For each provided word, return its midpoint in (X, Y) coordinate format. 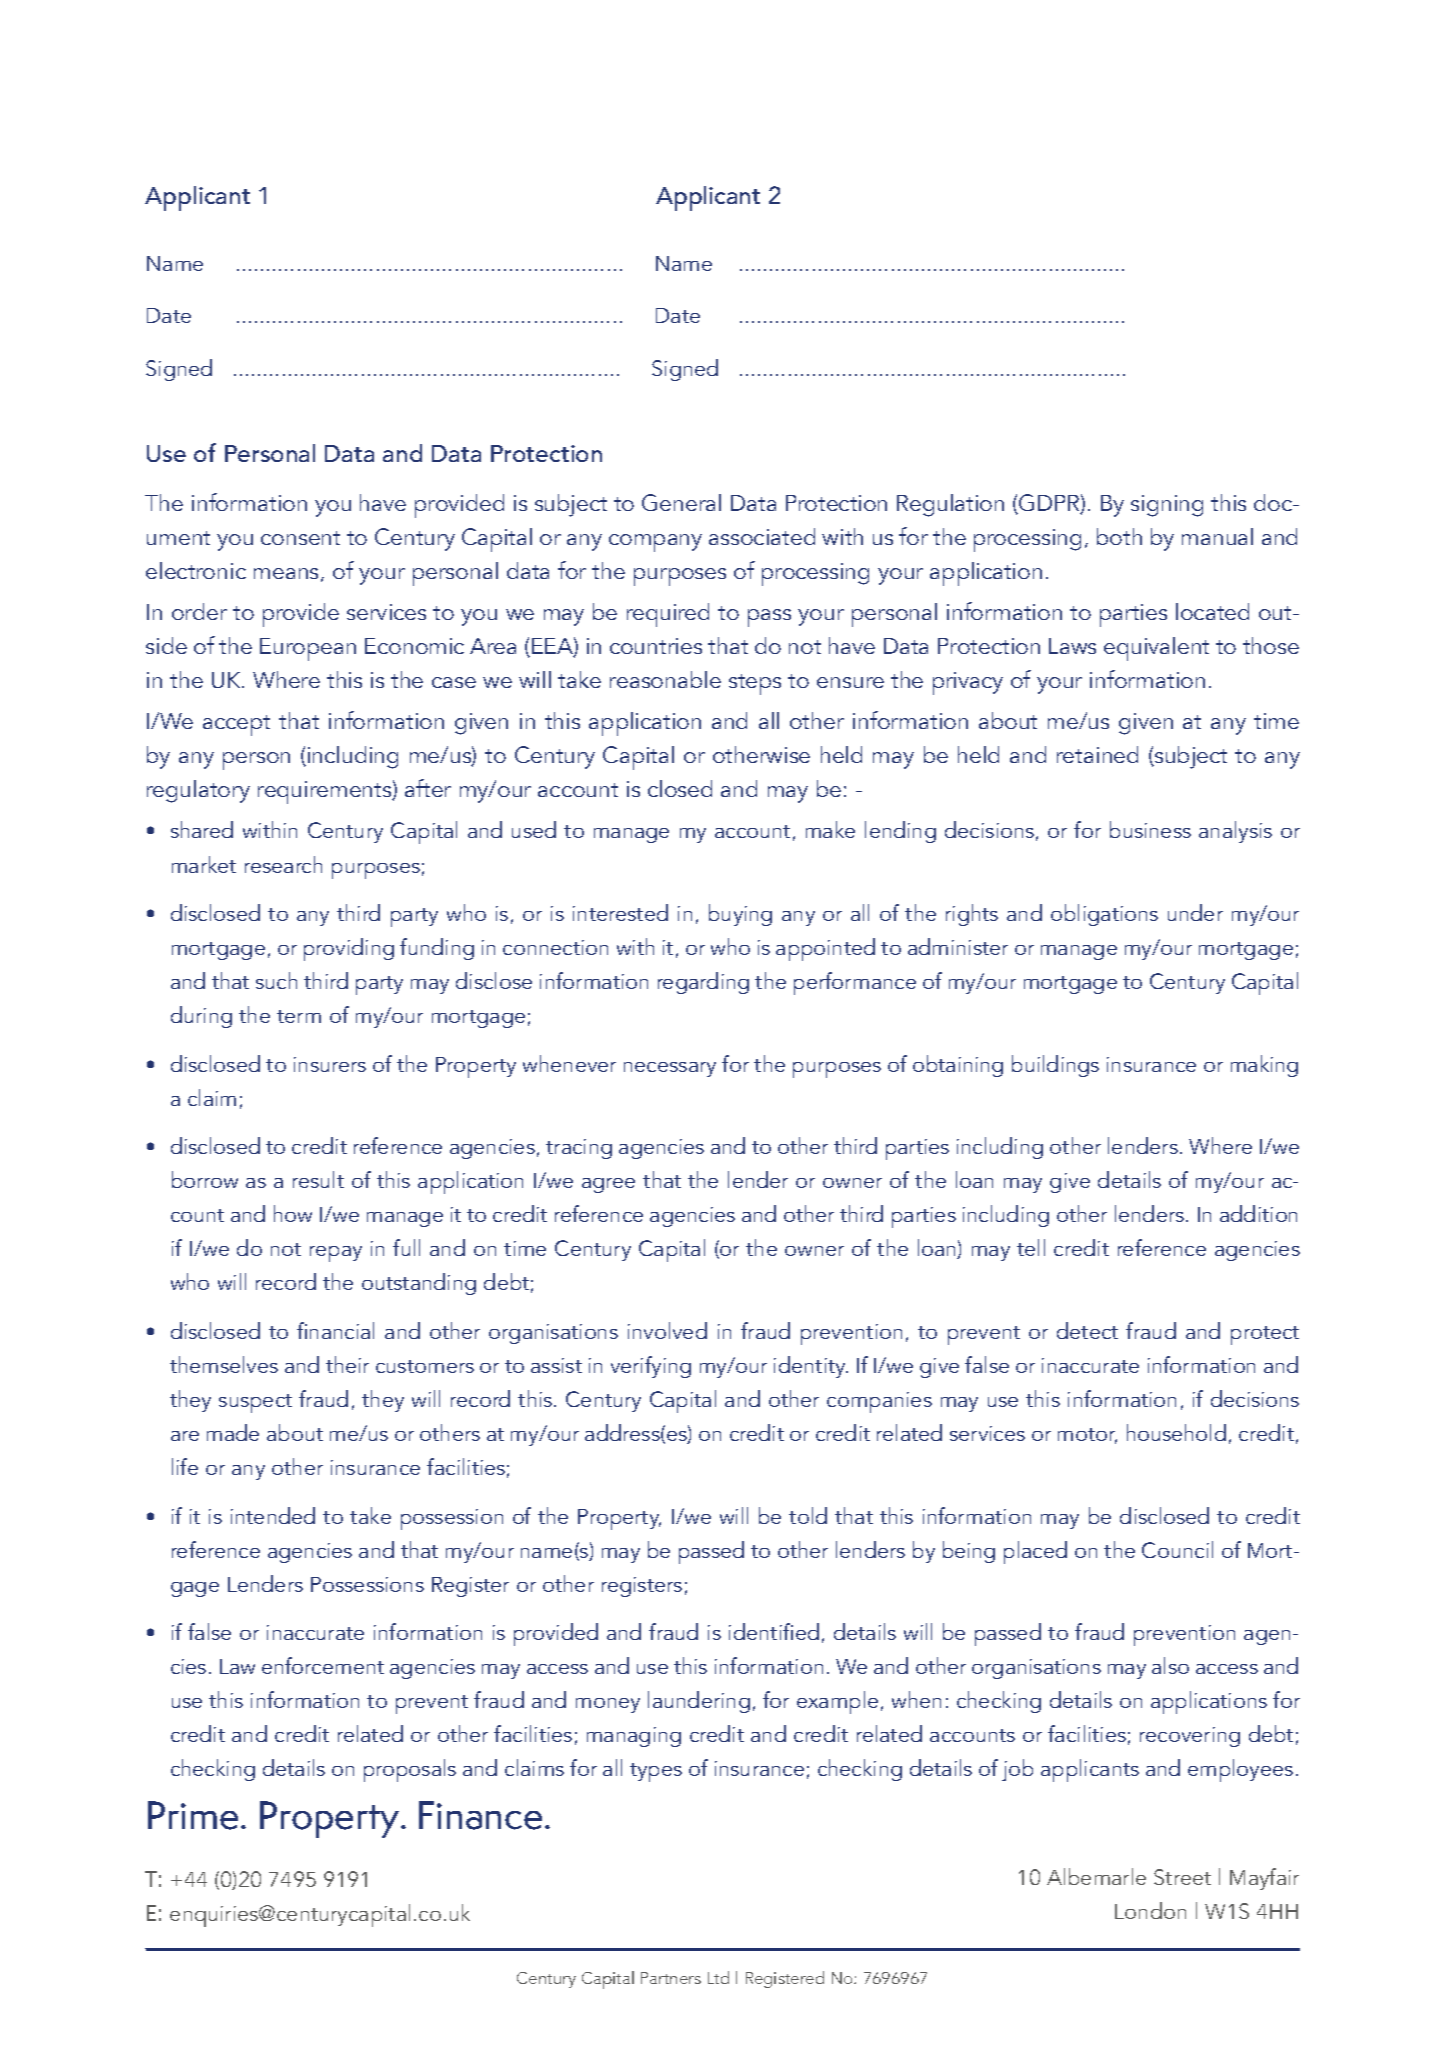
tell (1031, 1247)
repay (336, 1254)
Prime (193, 1815)
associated (762, 536)
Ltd (718, 1977)
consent (300, 538)
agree (608, 1185)
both (1119, 536)
